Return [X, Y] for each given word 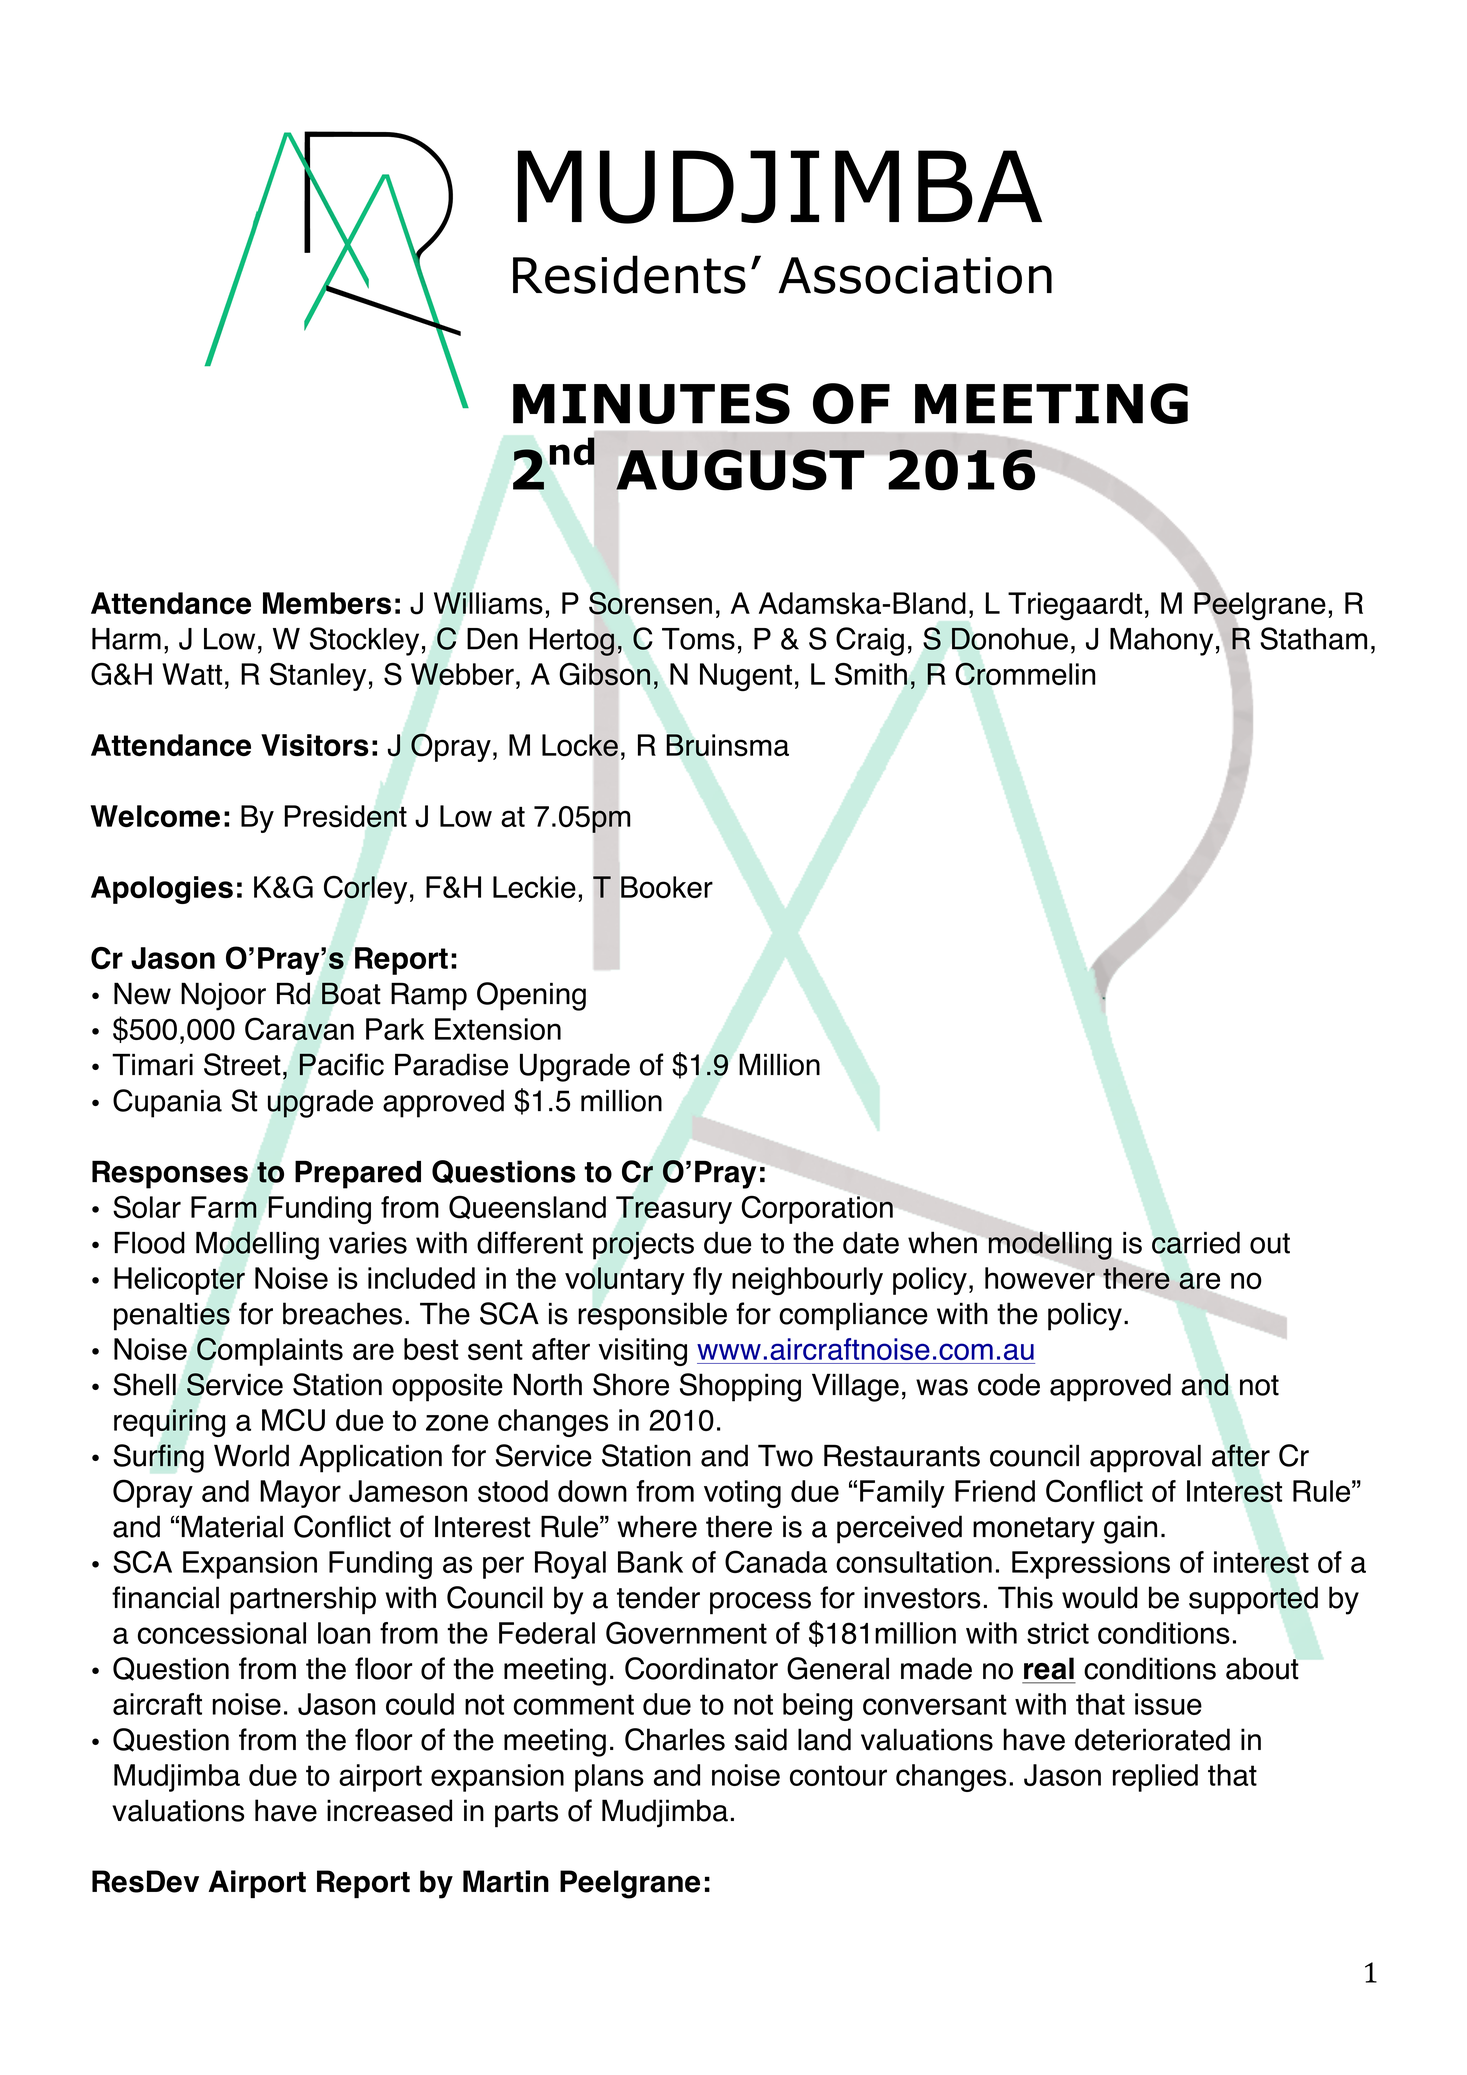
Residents [629, 274]
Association [915, 275]
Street [242, 1064]
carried [1196, 1242]
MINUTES [651, 403]
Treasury [674, 1210]
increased [389, 1810]
